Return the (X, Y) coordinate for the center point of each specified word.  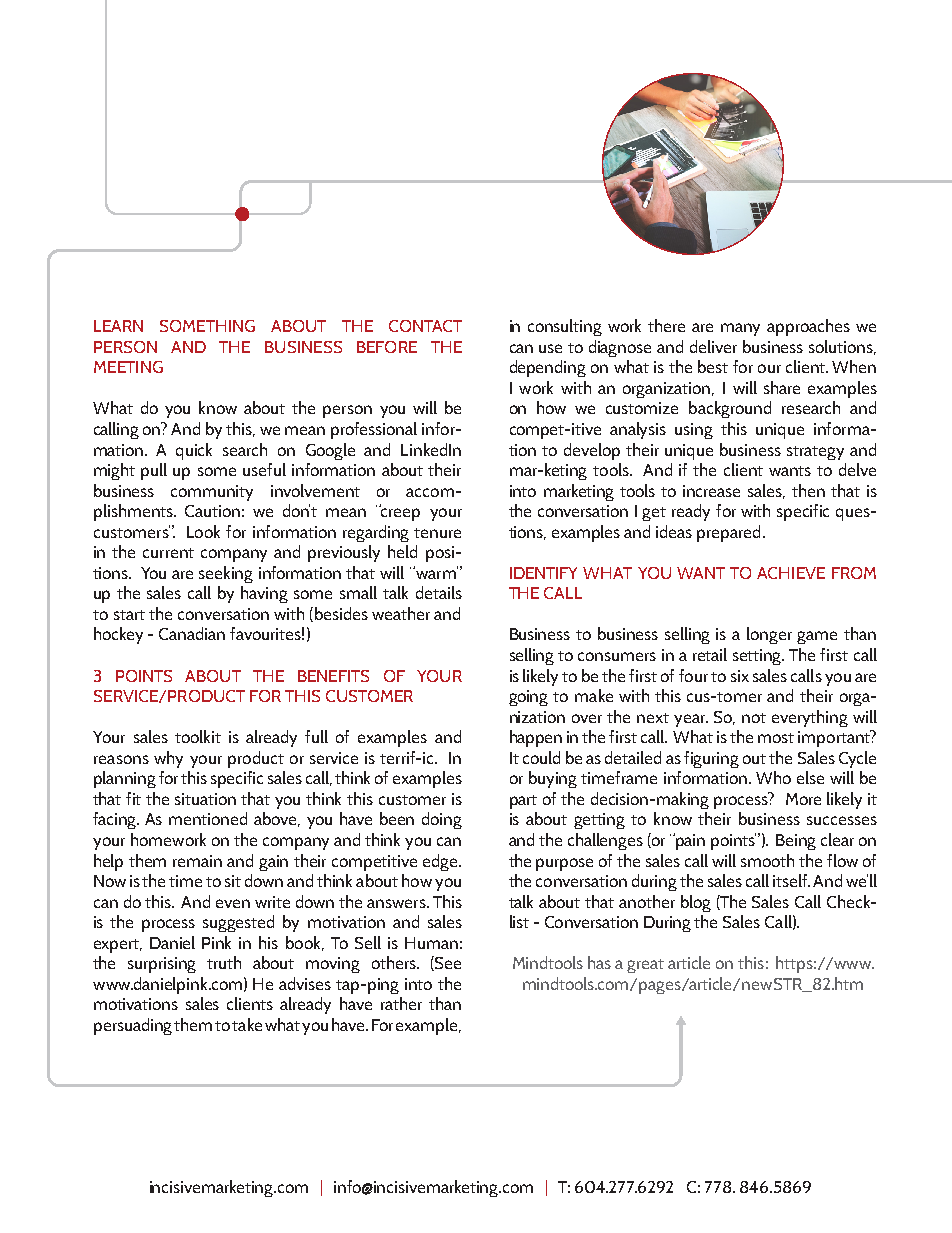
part (523, 802)
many (740, 329)
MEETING (128, 367)
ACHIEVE (791, 573)
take (247, 1024)
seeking (226, 574)
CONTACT (425, 326)
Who (773, 777)
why (168, 759)
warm (435, 573)
